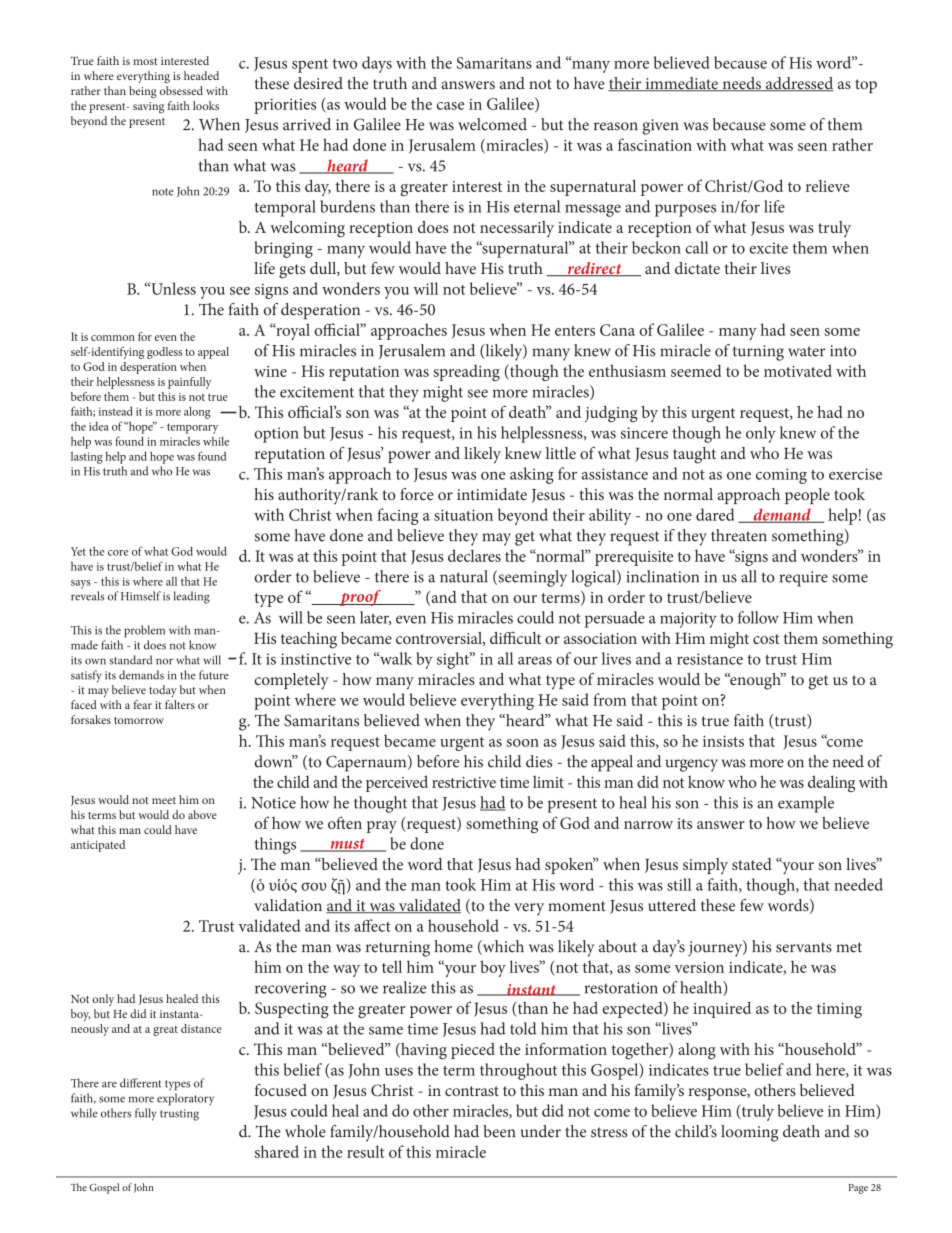  I want to click on problem, so click(144, 631).
